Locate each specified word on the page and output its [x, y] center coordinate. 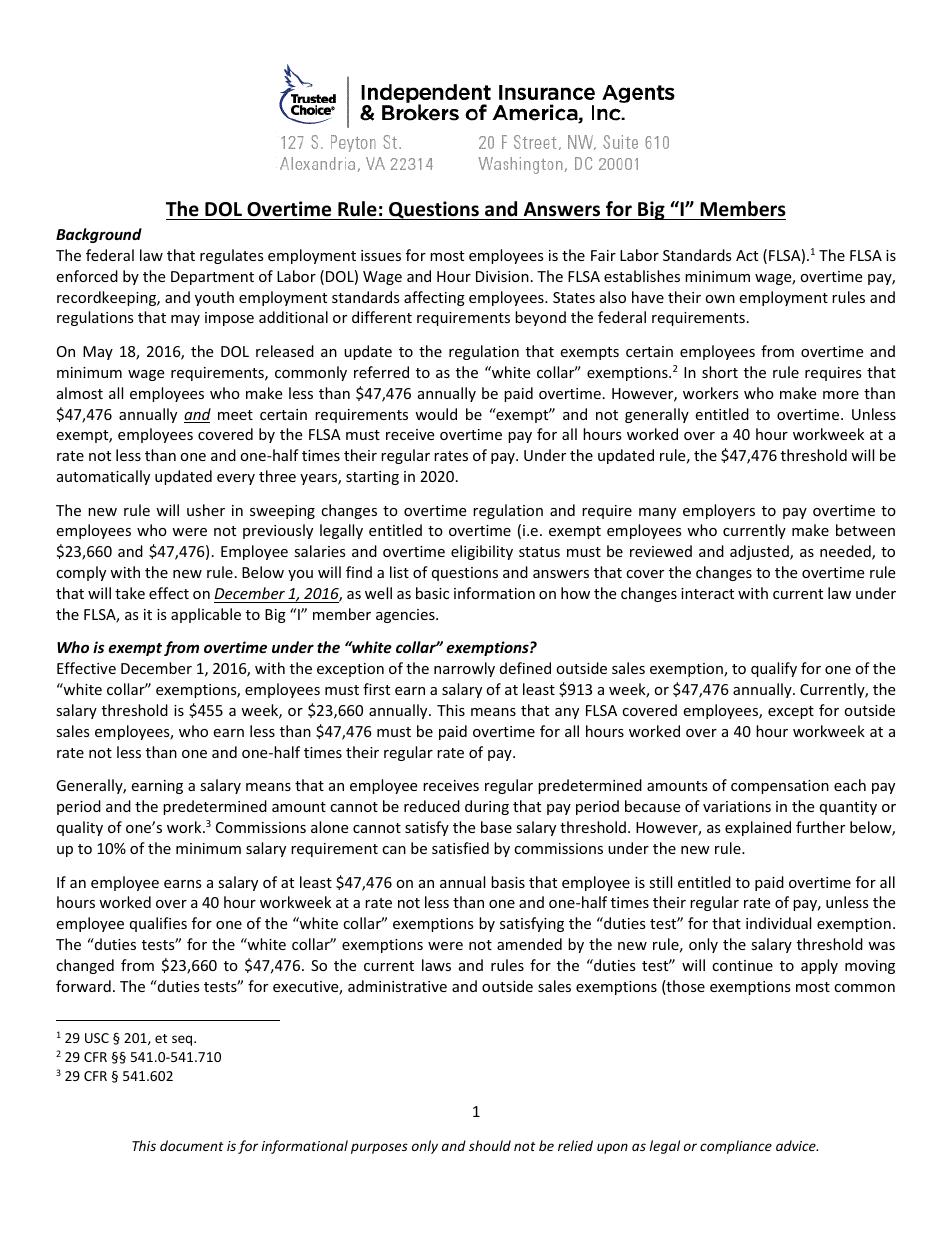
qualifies [158, 924]
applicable [206, 615]
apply [819, 966]
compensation [780, 787]
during [487, 807]
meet [235, 415]
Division [502, 276]
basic [432, 593]
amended [529, 944]
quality [80, 828]
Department [212, 278]
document [192, 1145]
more [841, 395]
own [720, 299]
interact [707, 593]
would [436, 414]
